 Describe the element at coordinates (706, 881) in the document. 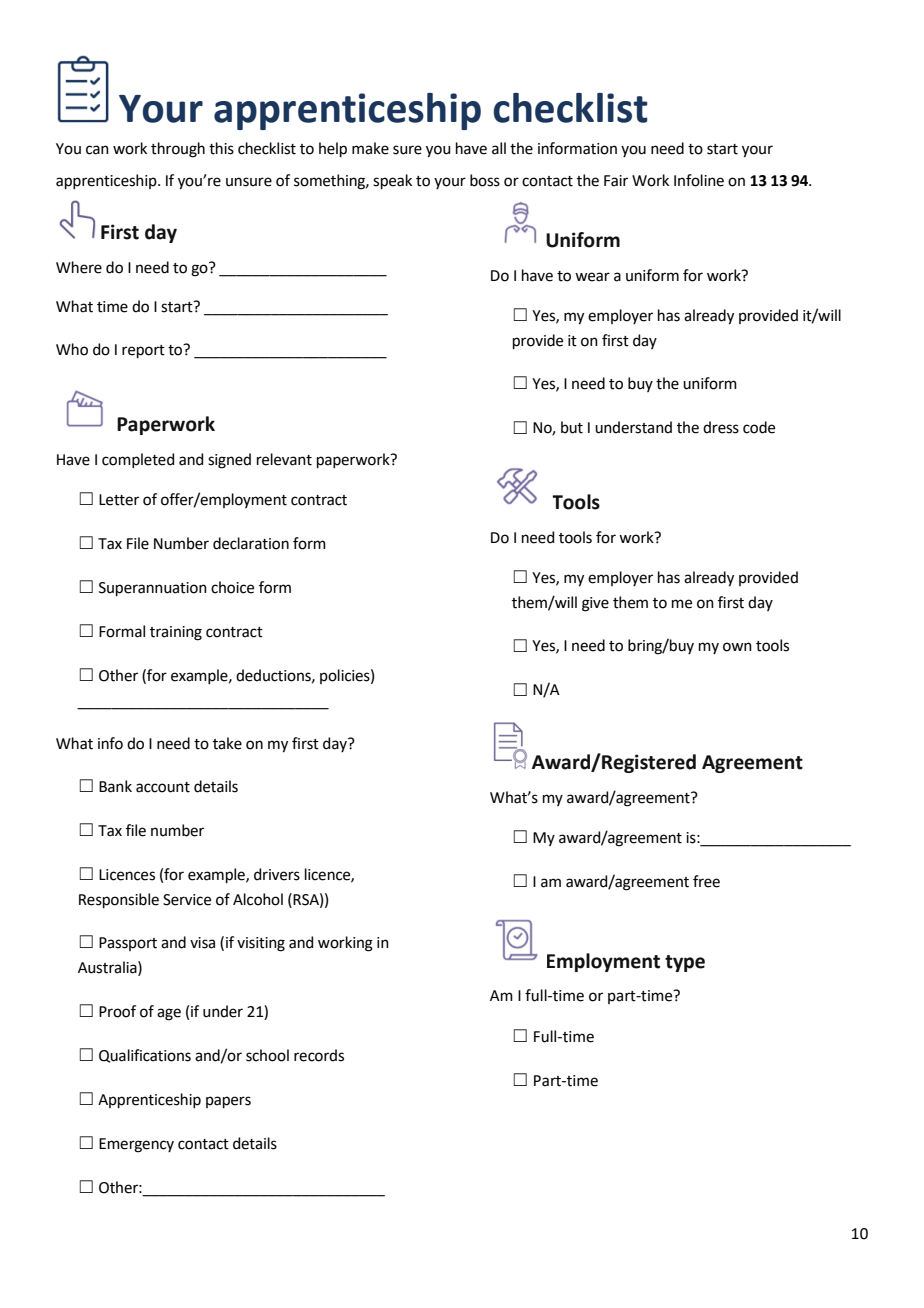

I see `free` at that location.
